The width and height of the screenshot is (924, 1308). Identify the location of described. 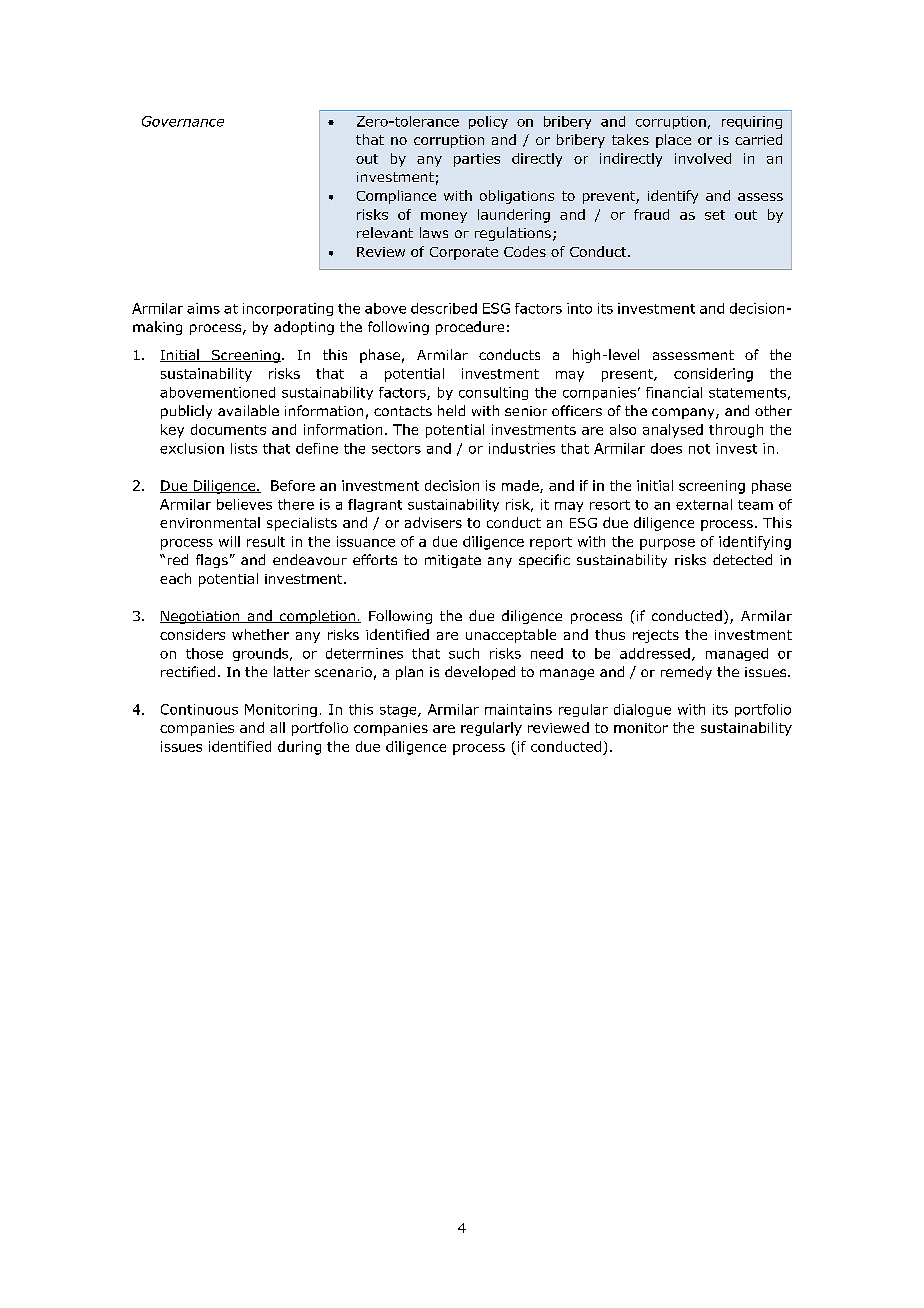
(444, 308).
